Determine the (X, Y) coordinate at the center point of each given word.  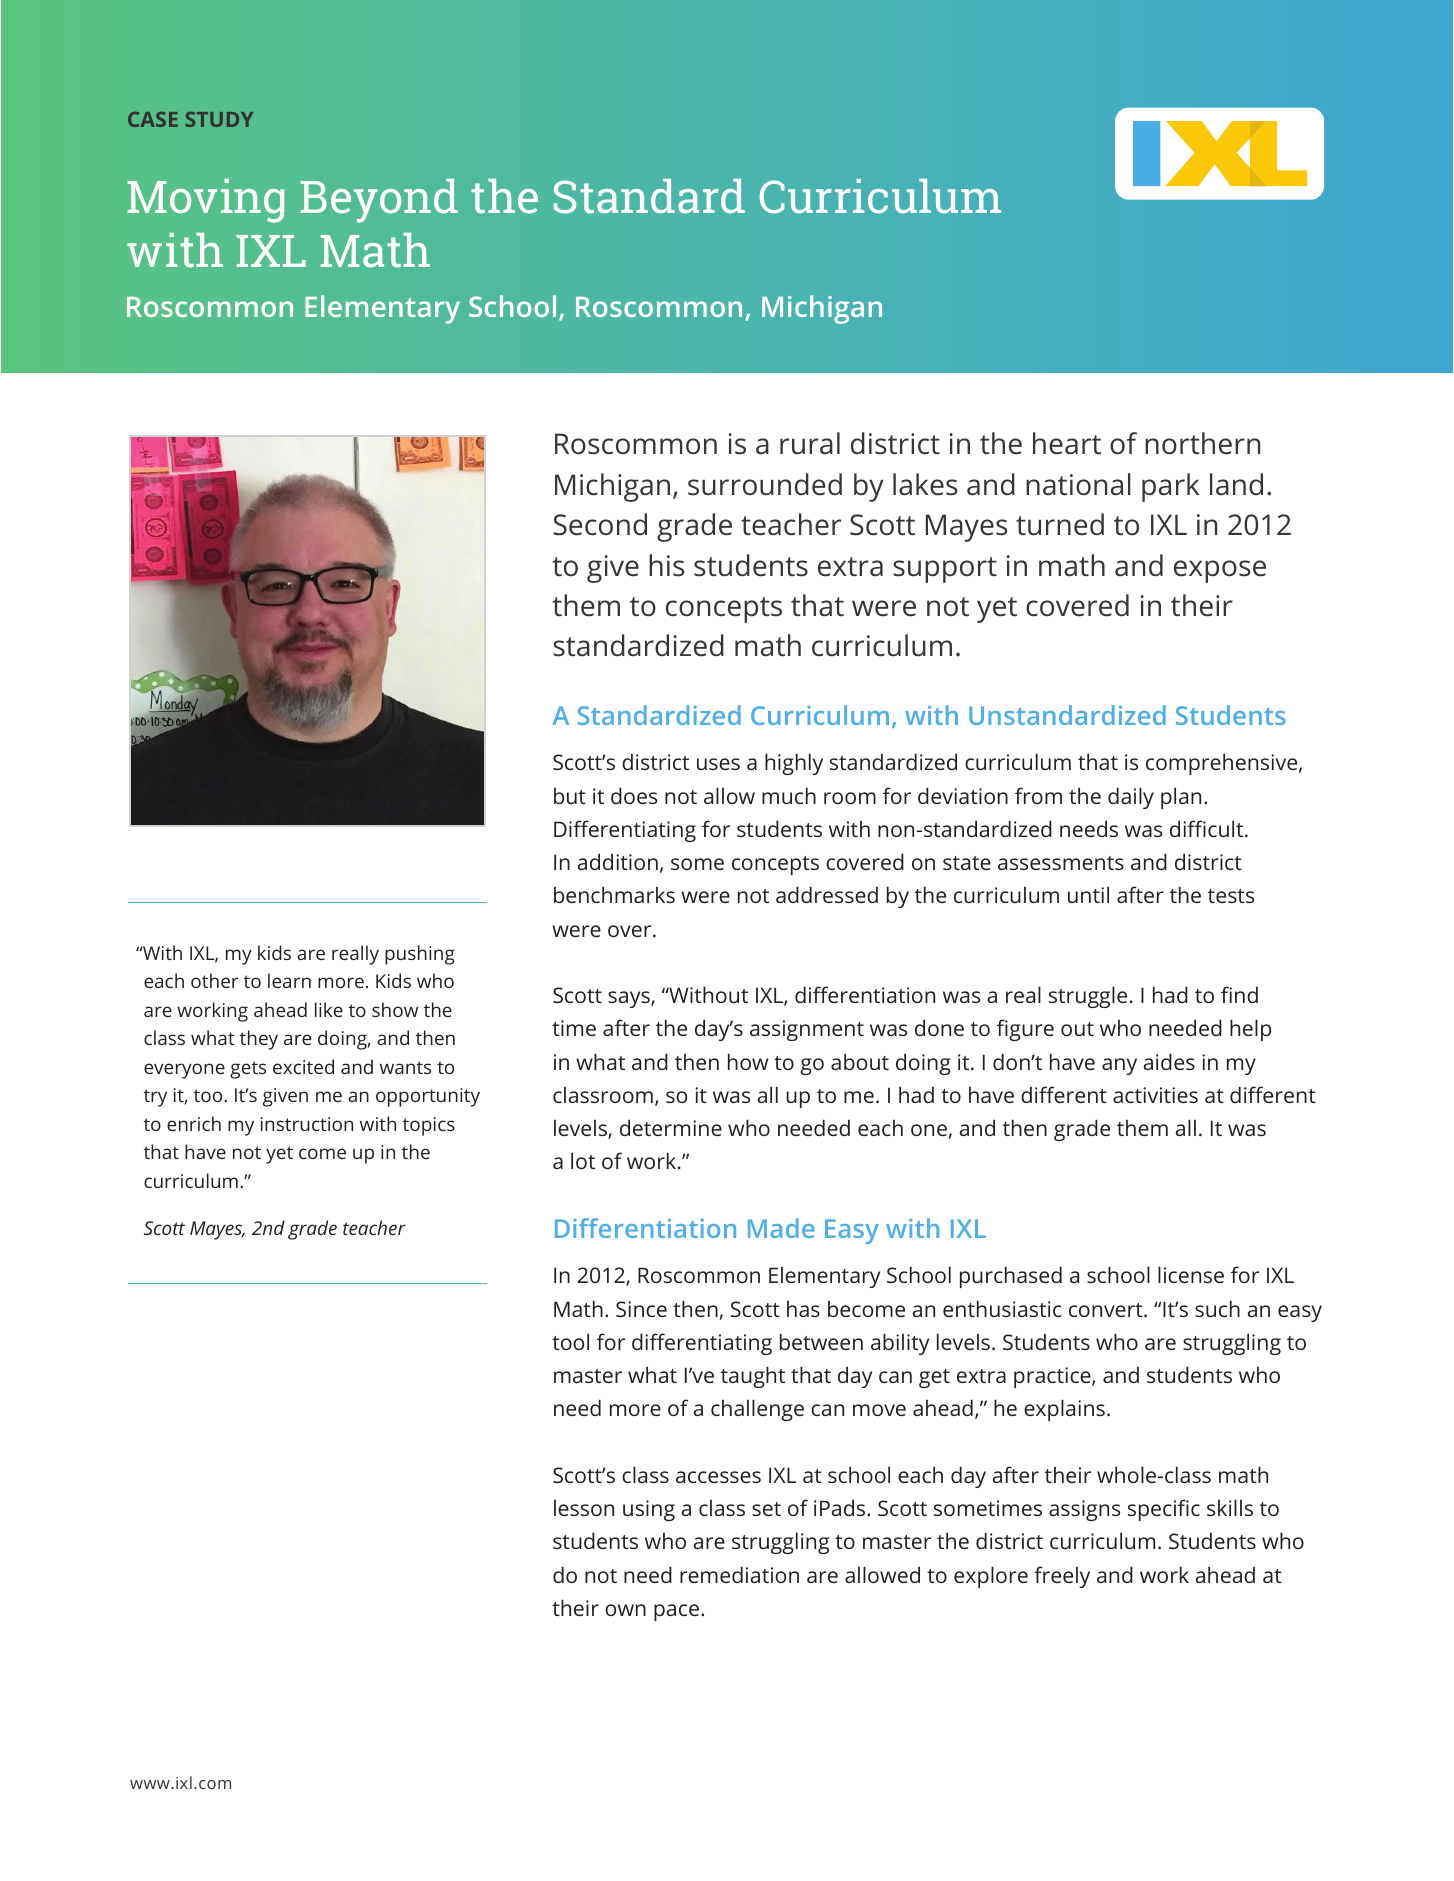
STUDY (219, 119)
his (666, 565)
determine (671, 1127)
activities (1155, 1095)
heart (1067, 443)
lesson (584, 1508)
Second (600, 524)
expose (1220, 571)
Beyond (379, 201)
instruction (307, 1124)
